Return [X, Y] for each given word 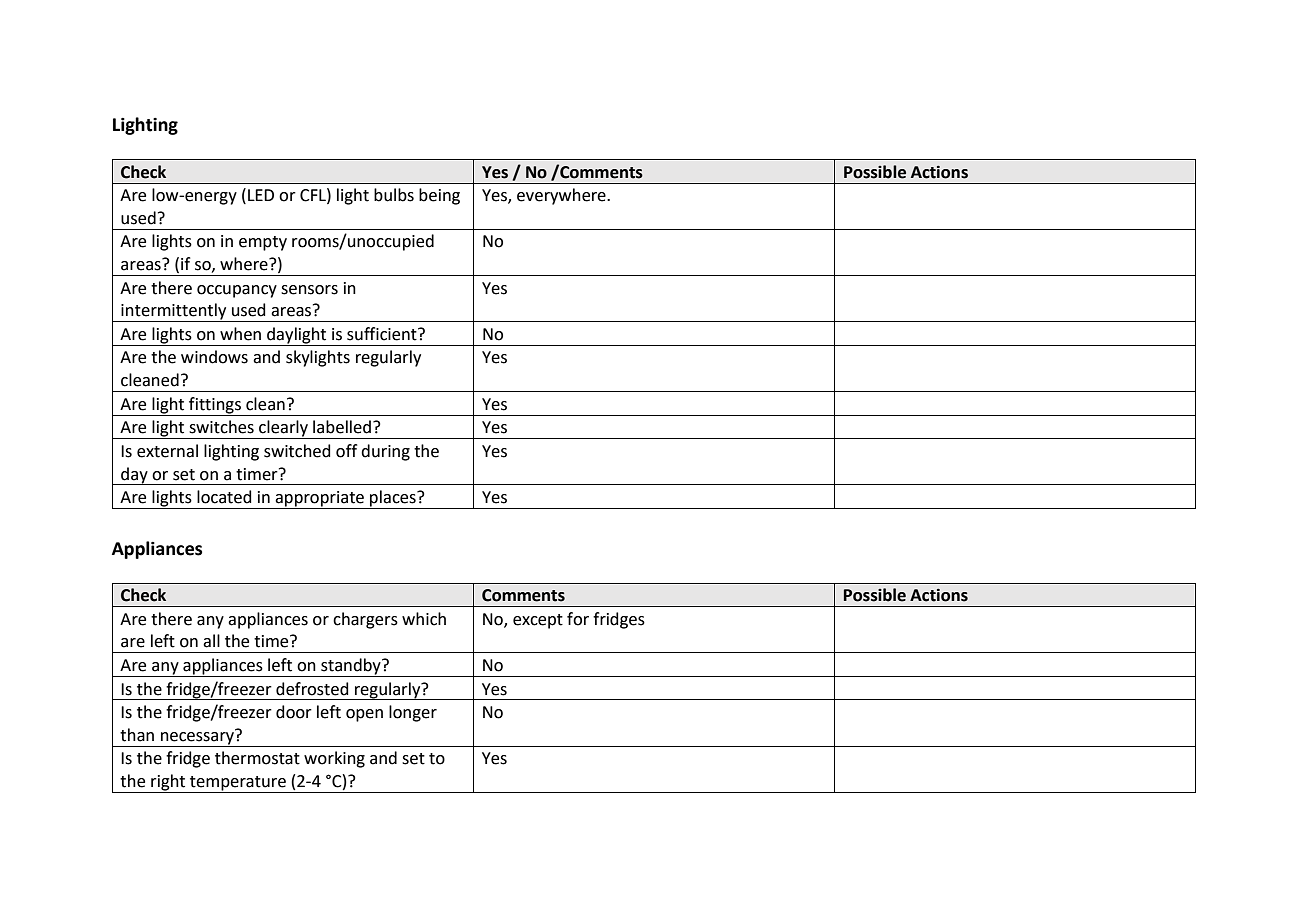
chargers [365, 620]
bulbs [394, 195]
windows [214, 357]
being [439, 196]
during [385, 452]
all [211, 641]
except [538, 621]
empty [263, 243]
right [168, 783]
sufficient [383, 334]
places [393, 499]
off [346, 451]
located [224, 497]
